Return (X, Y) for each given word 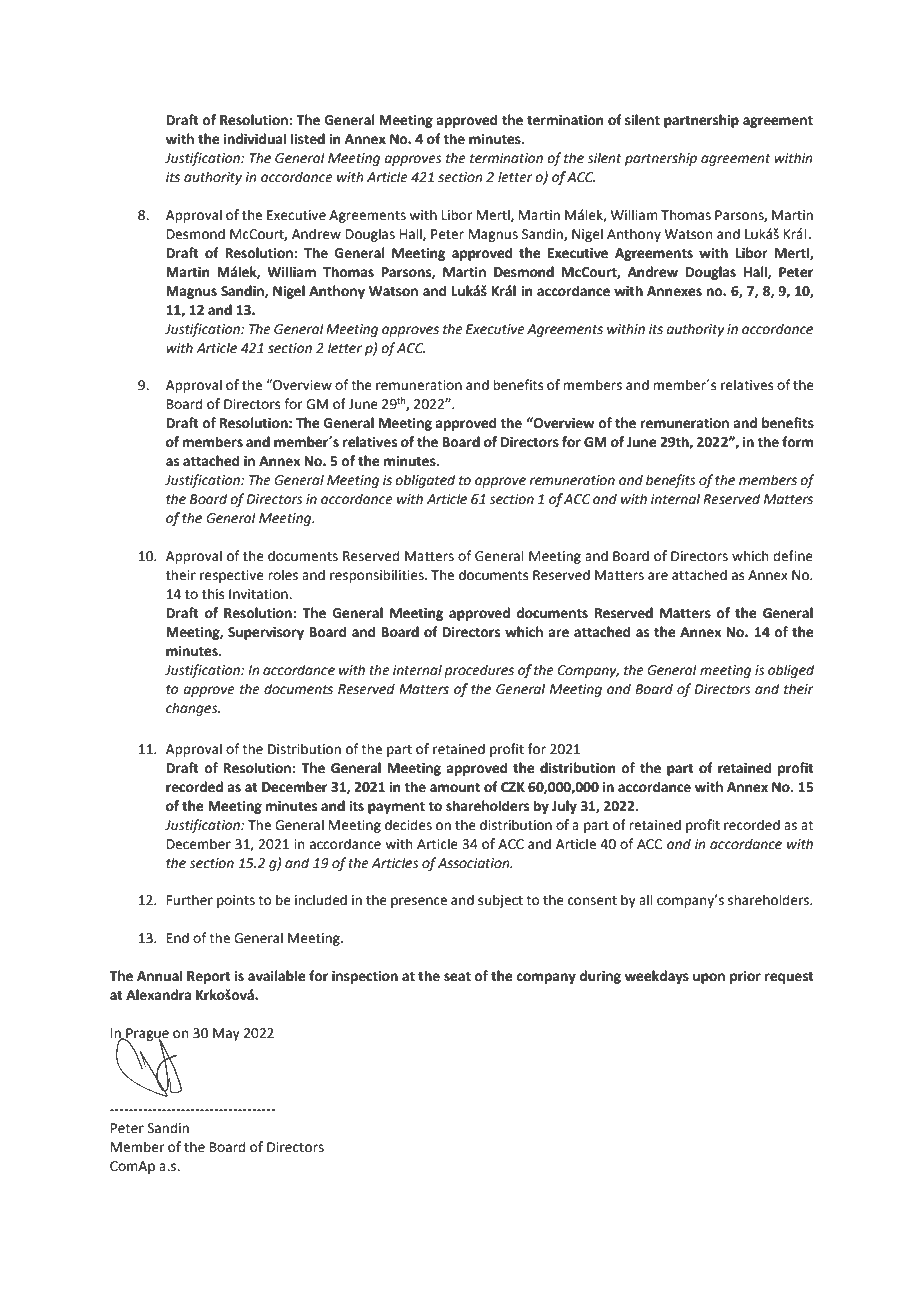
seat (457, 977)
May (226, 1034)
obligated (425, 481)
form (797, 442)
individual (255, 139)
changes (193, 709)
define (793, 556)
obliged (791, 671)
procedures (479, 671)
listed (308, 139)
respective (232, 576)
